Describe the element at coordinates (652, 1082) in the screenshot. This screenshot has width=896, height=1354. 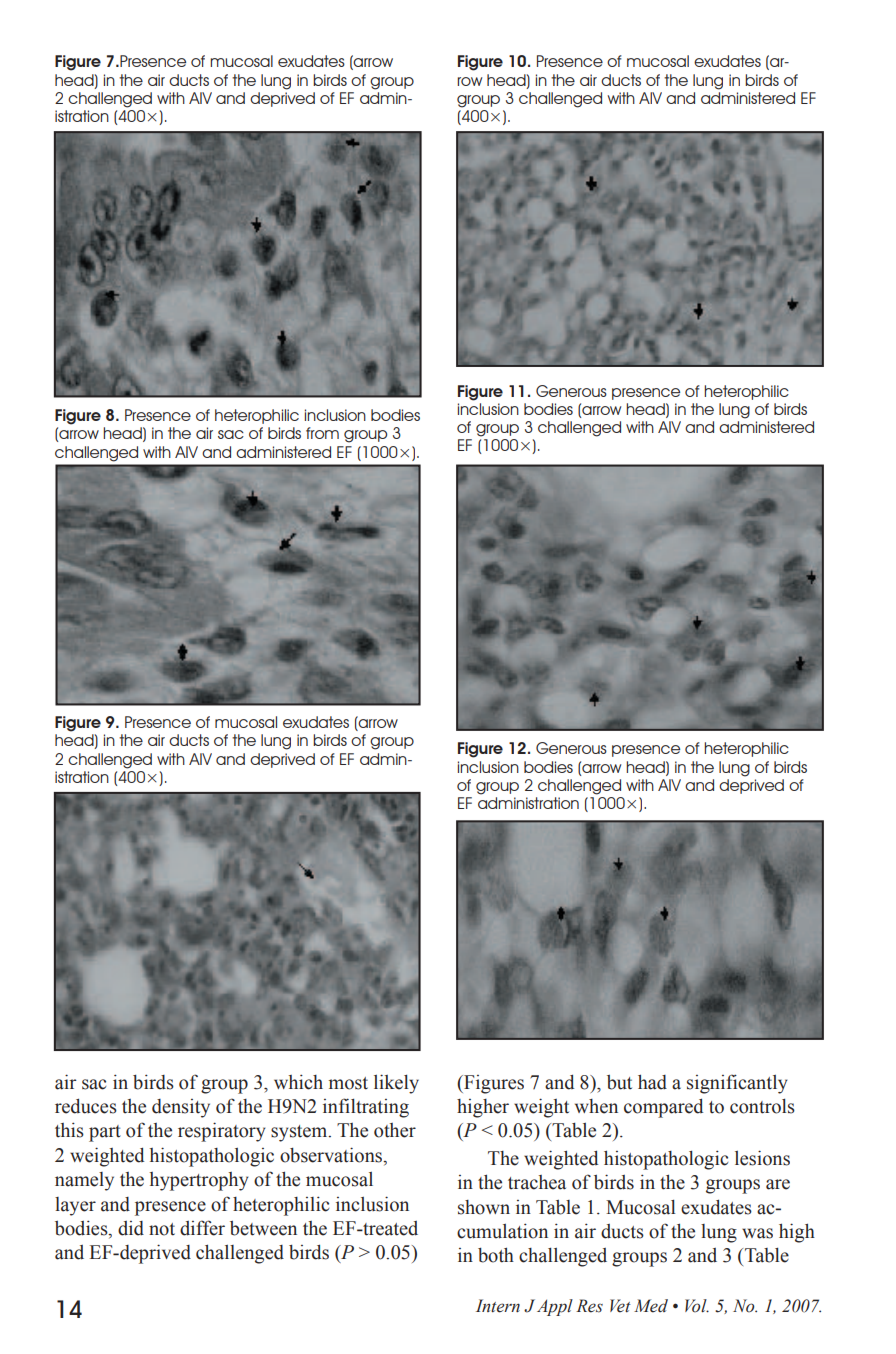
I see `had` at that location.
